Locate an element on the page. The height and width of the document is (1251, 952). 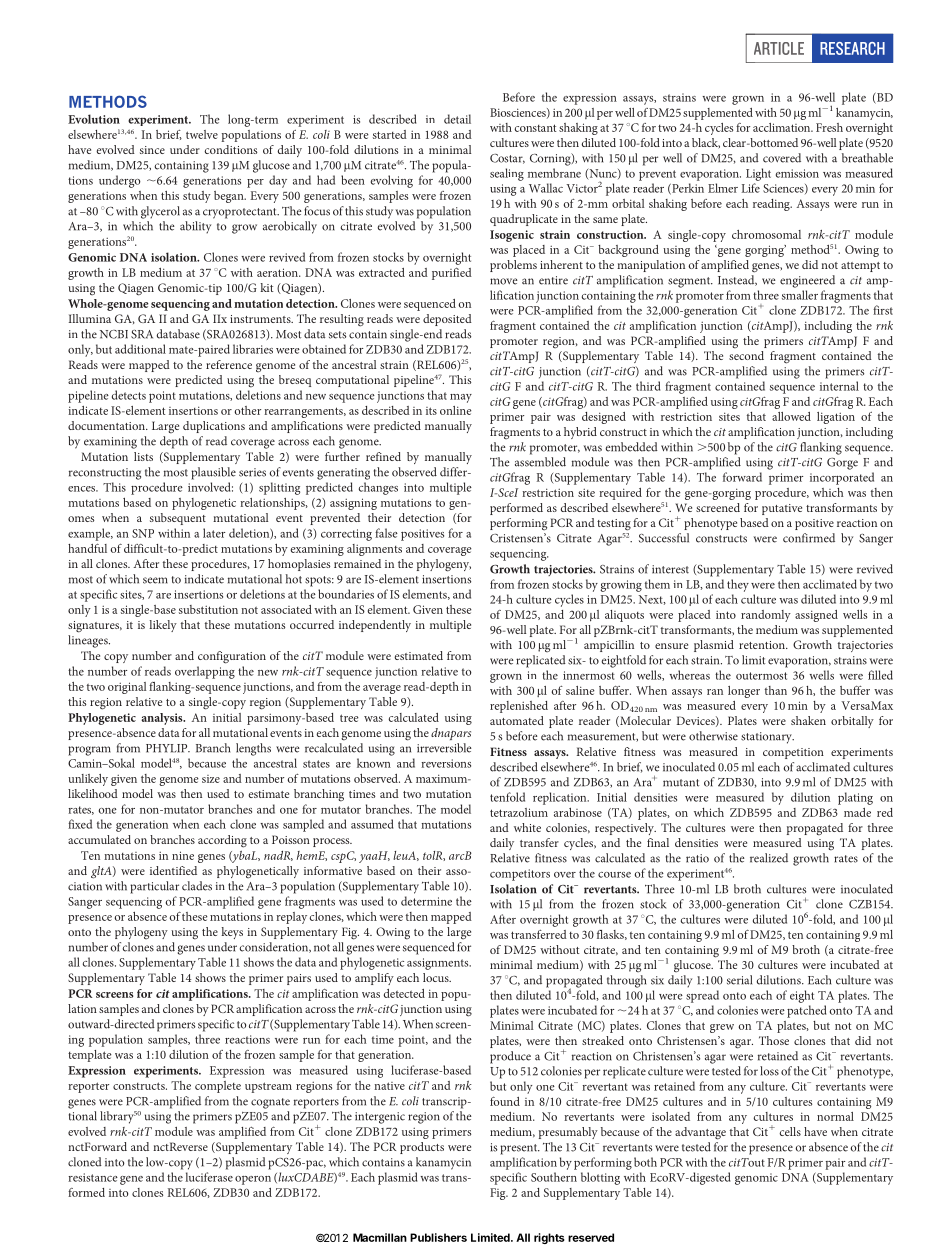
ARTICLE is located at coordinates (779, 48).
